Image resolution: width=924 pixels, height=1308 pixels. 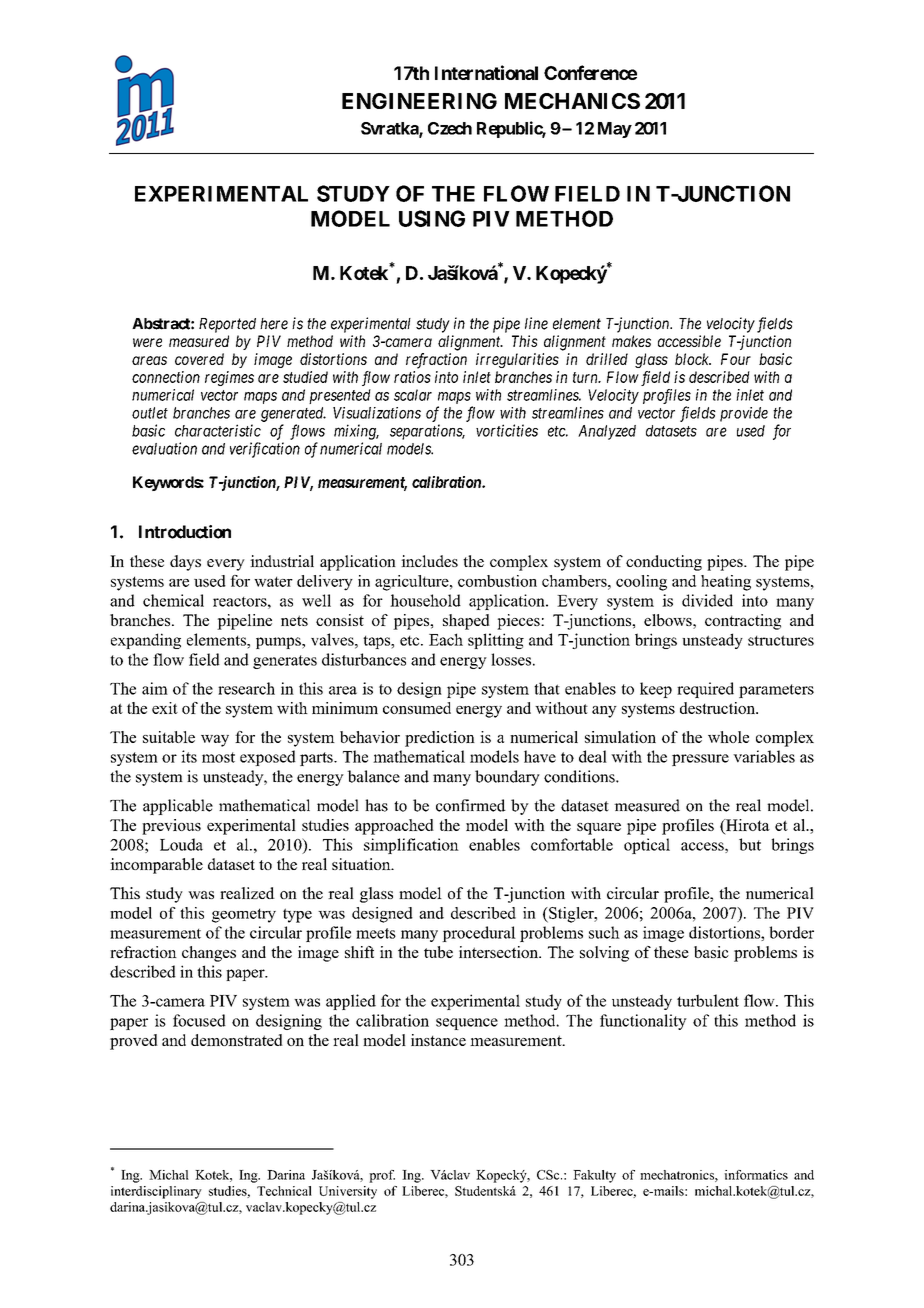 I want to click on ENGINEERING, so click(x=419, y=101).
